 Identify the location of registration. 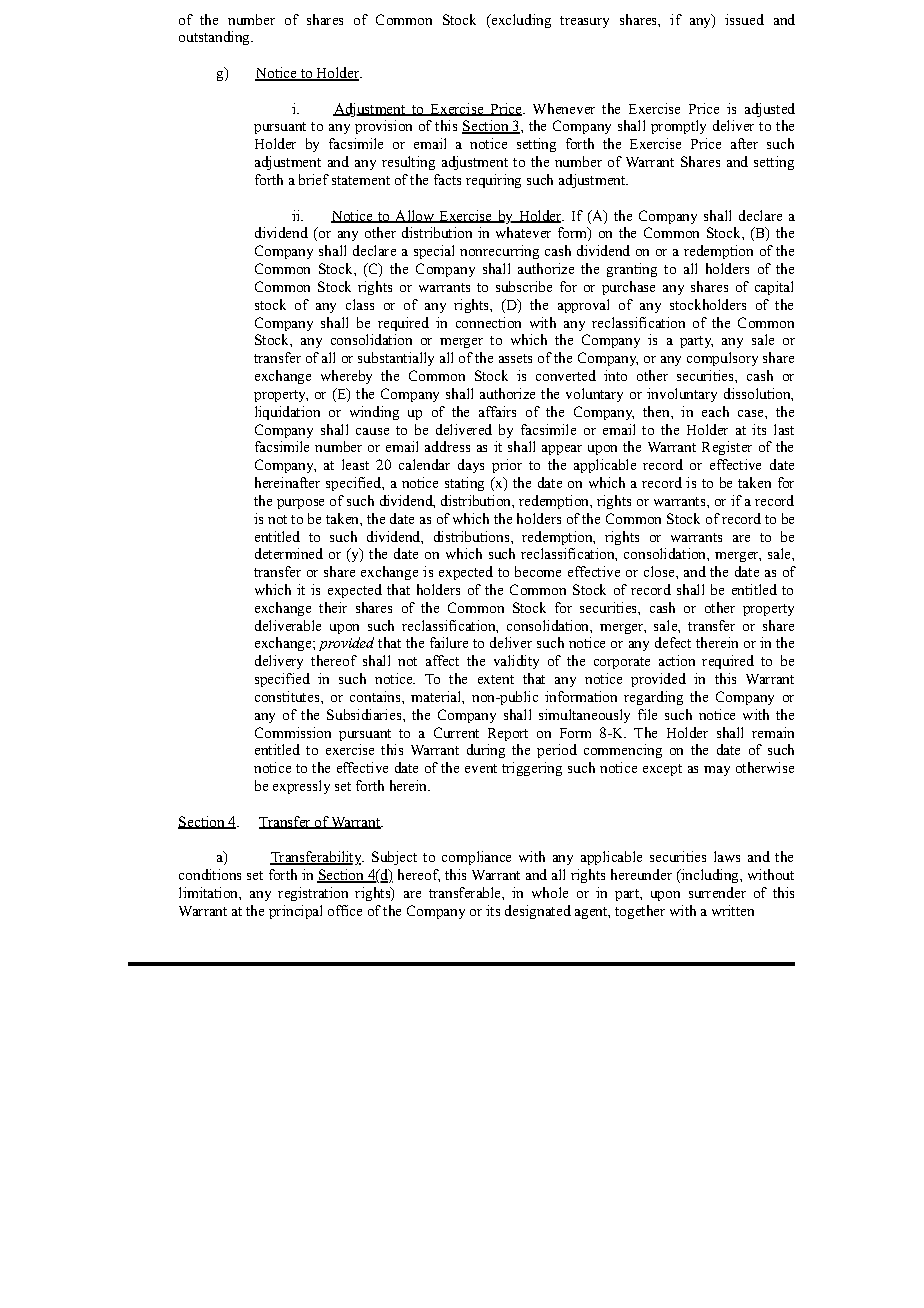
(313, 894).
